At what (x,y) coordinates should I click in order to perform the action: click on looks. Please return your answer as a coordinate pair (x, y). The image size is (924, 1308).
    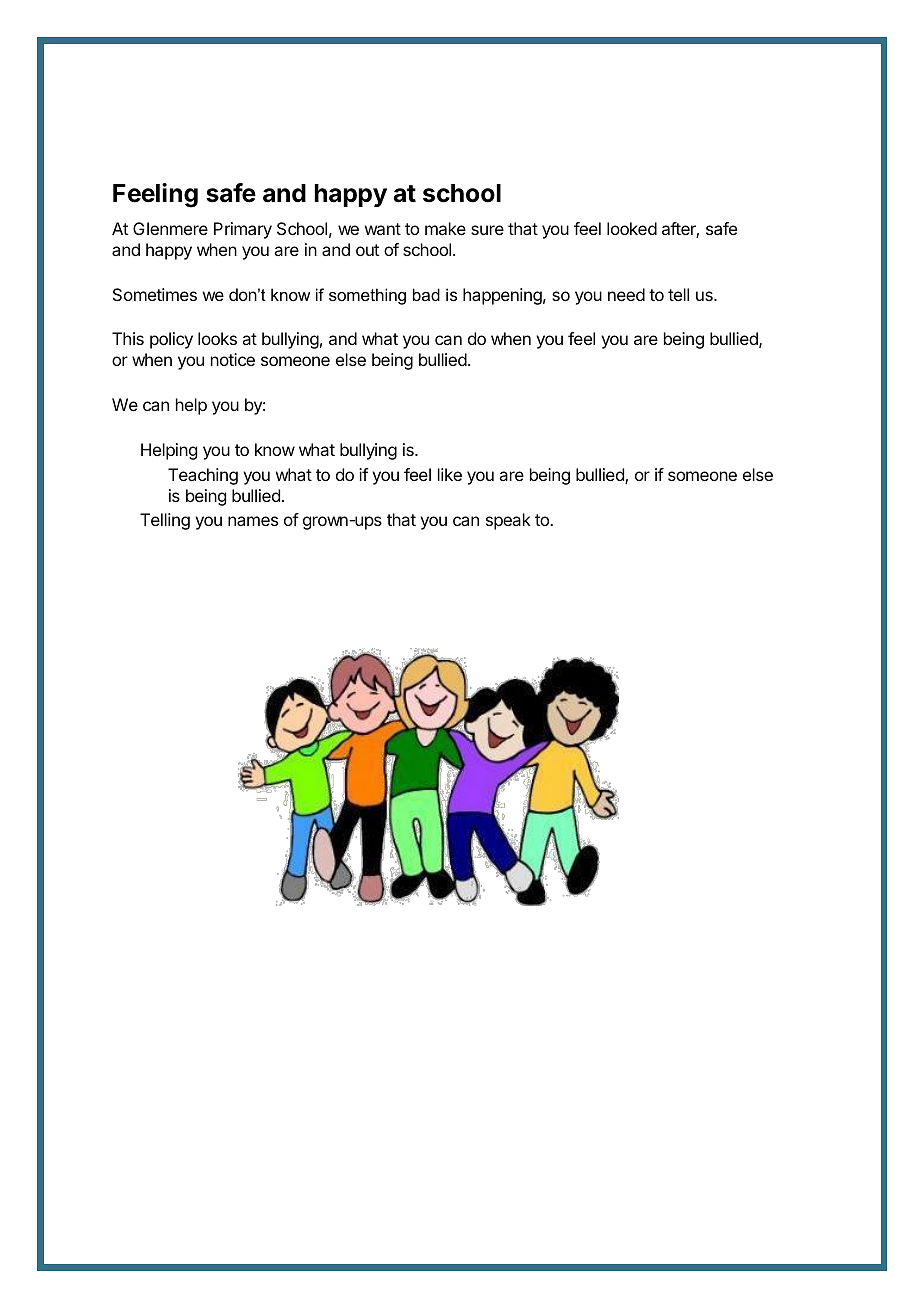
    Looking at the image, I should click on (217, 338).
